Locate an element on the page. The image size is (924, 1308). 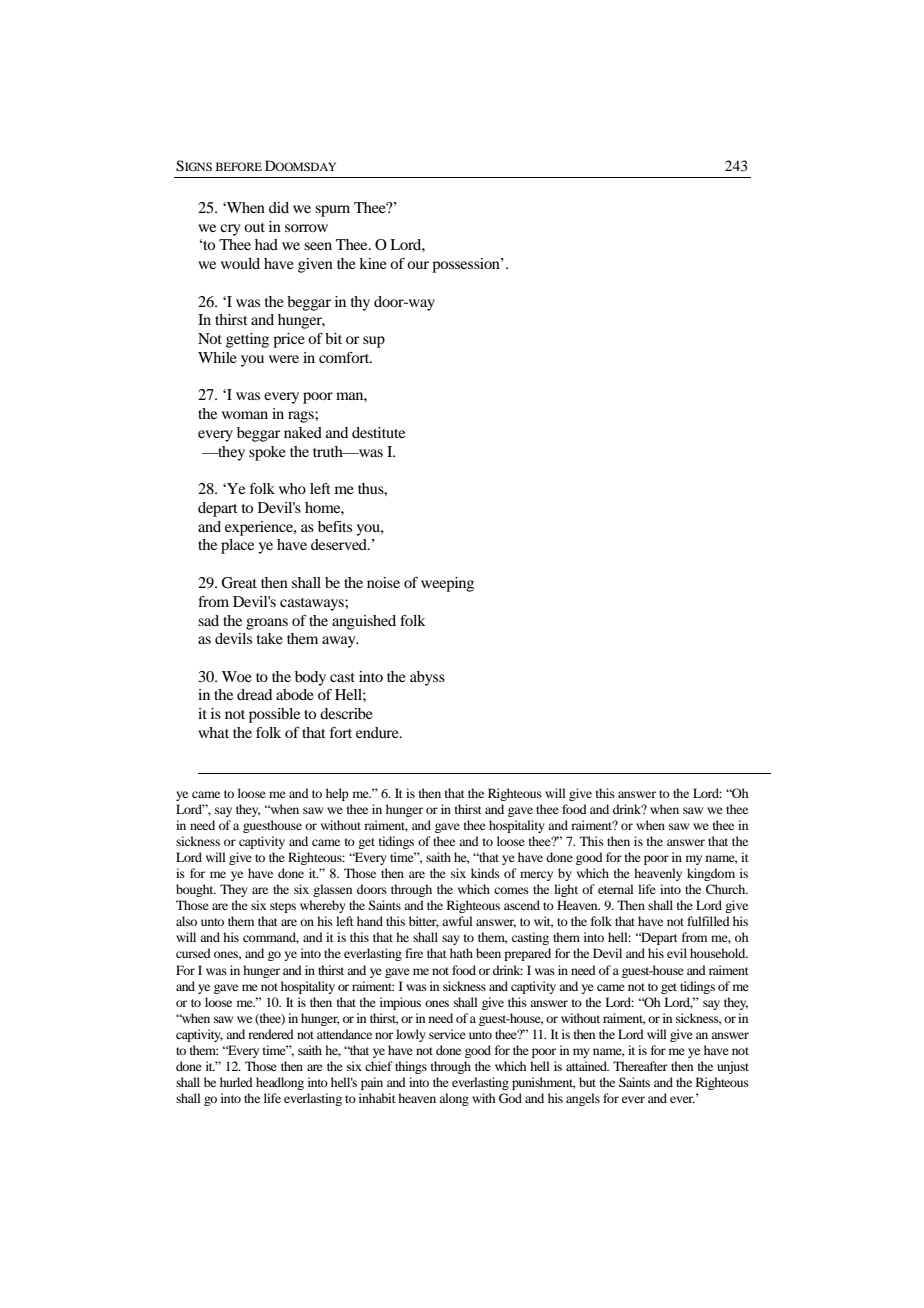
did is located at coordinates (279, 207).
